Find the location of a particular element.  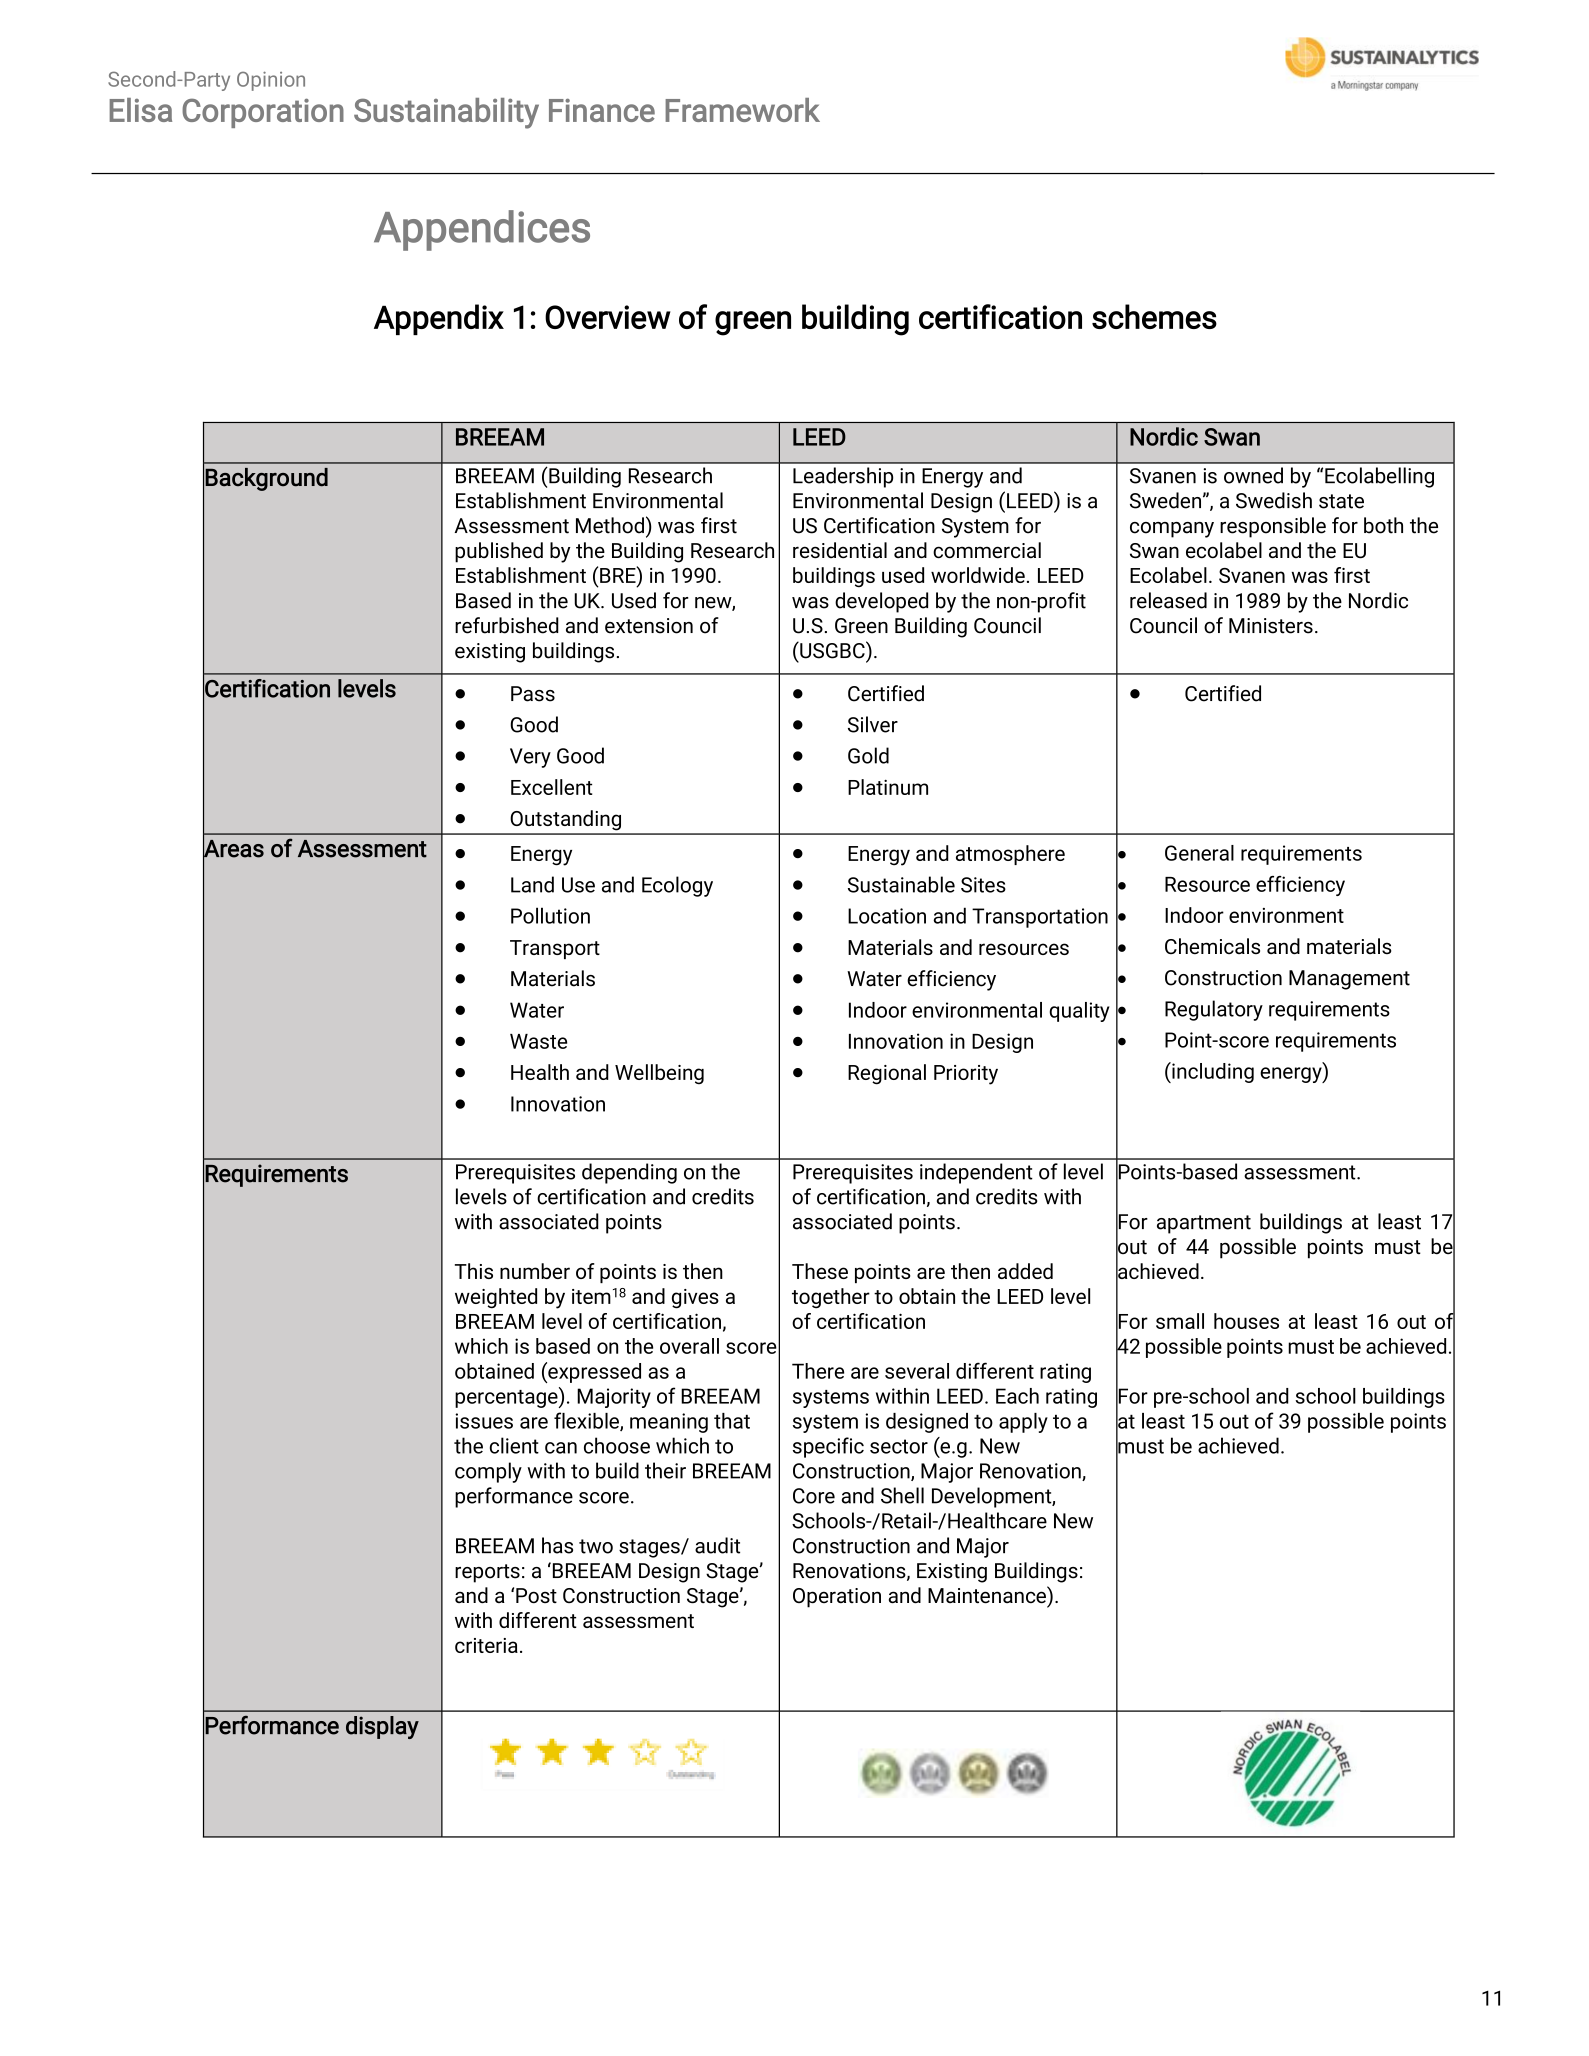

Chemicals is located at coordinates (1212, 946).
